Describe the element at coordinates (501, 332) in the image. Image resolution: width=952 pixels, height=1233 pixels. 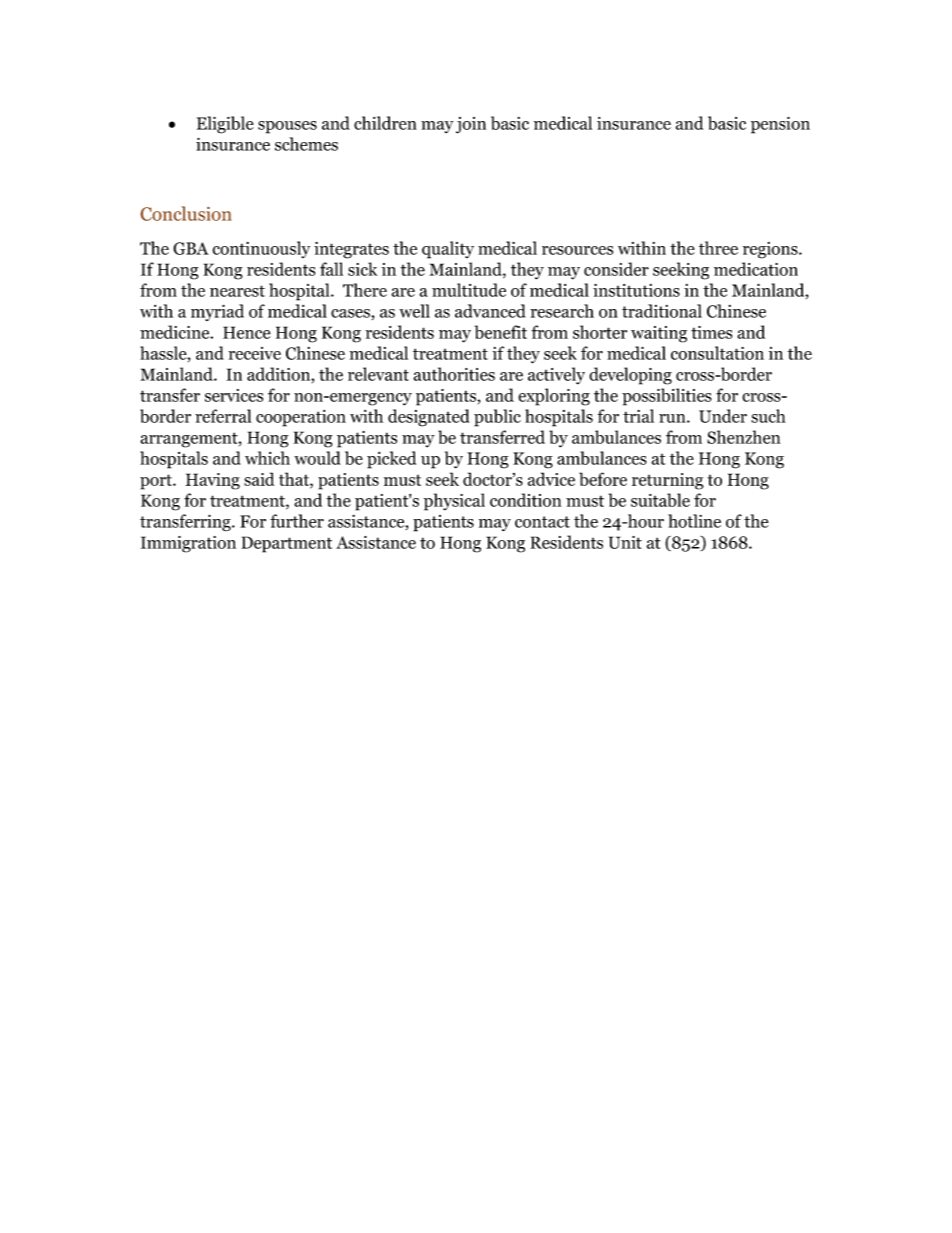
I see `benefit` at that location.
